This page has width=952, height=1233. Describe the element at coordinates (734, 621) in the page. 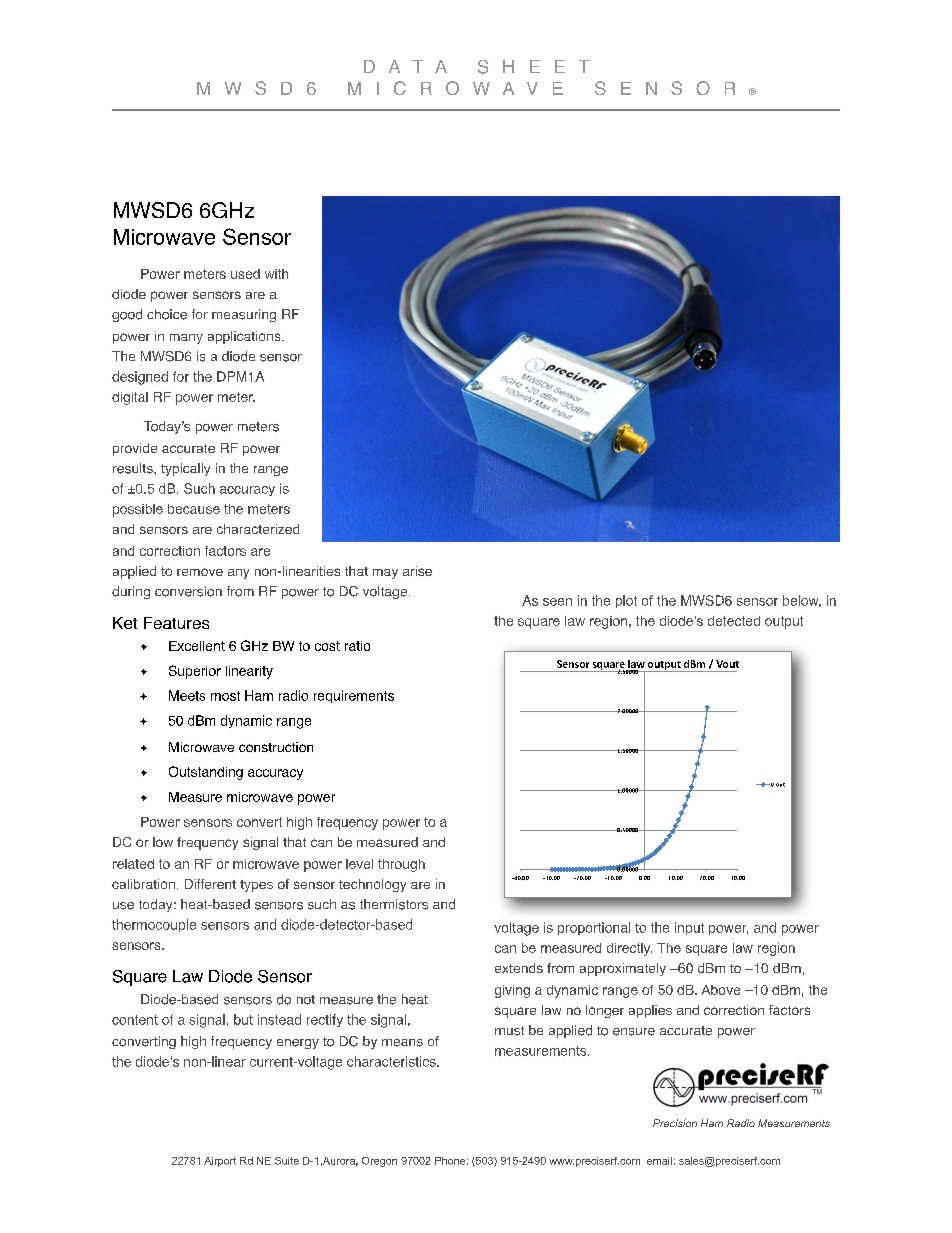

I see `detected` at that location.
